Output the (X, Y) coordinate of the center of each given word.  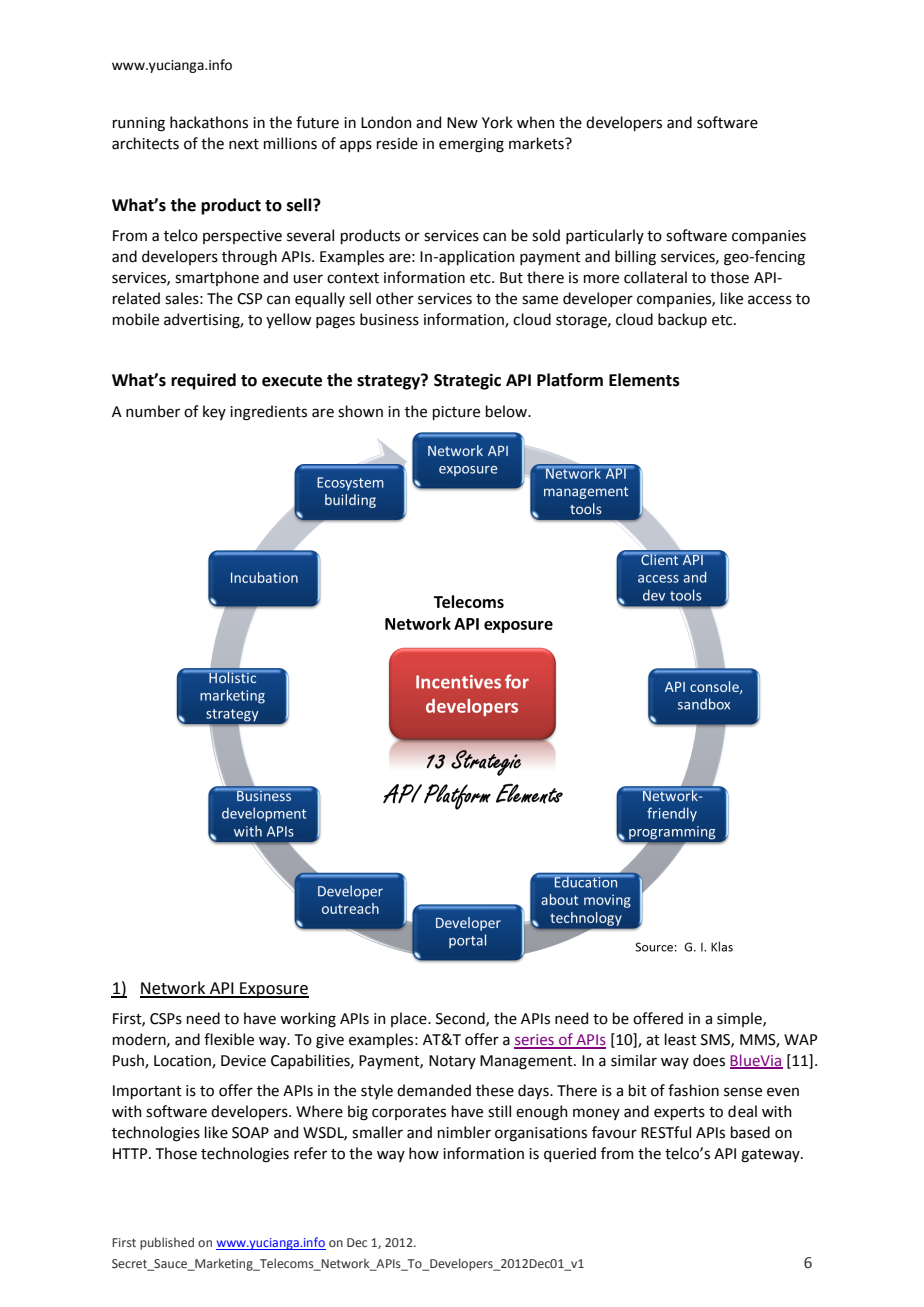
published (167, 1243)
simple (740, 1019)
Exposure (273, 990)
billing (635, 258)
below (507, 411)
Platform (570, 380)
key (214, 412)
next (244, 144)
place (410, 1019)
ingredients (268, 413)
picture (456, 413)
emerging (471, 145)
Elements (644, 380)
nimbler (464, 1132)
